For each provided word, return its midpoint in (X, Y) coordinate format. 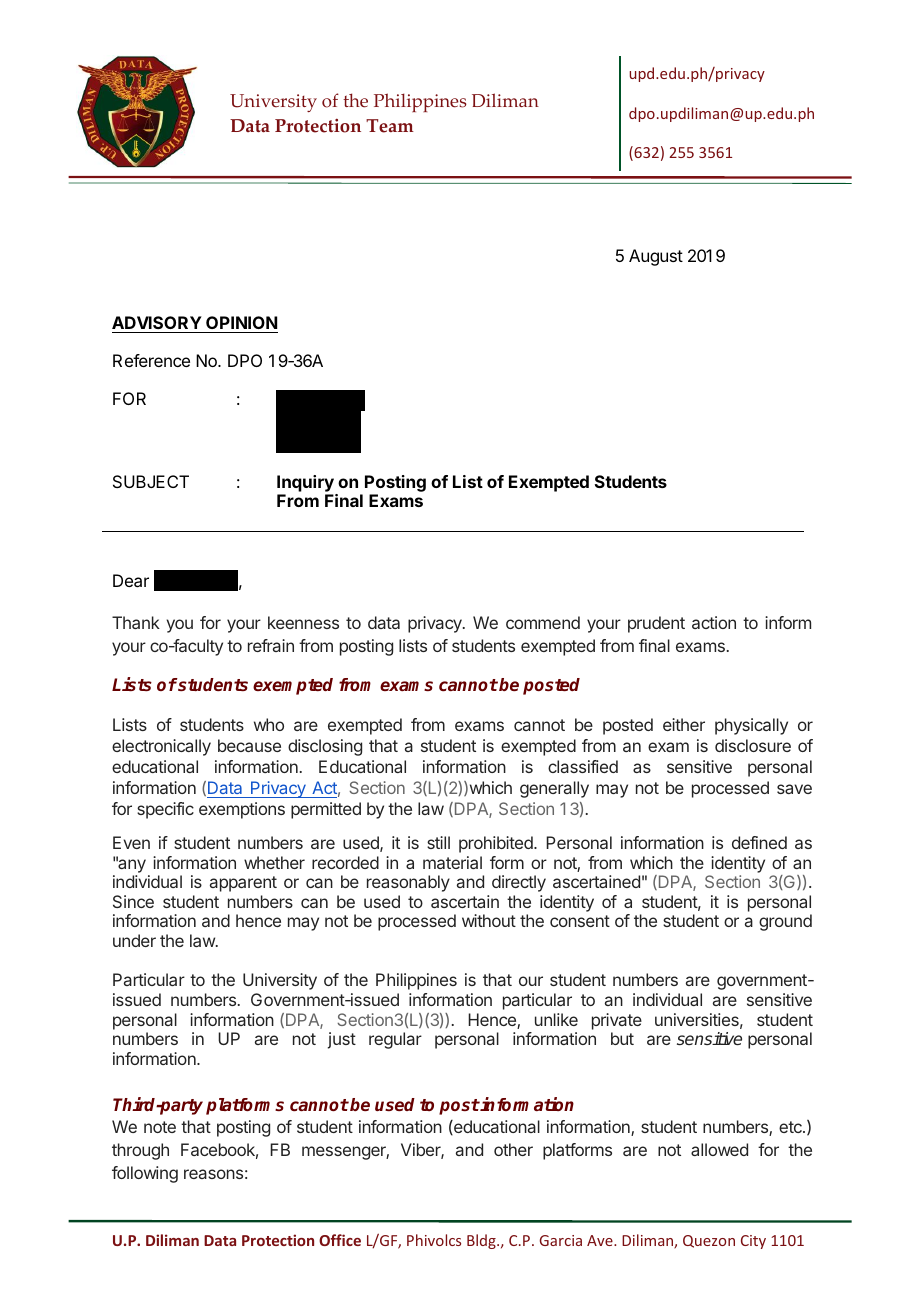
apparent (243, 884)
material (452, 862)
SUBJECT (151, 481)
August (656, 257)
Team (390, 126)
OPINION (241, 322)
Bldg (482, 1241)
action (714, 622)
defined (759, 842)
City (753, 1242)
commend (543, 622)
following (145, 1174)
